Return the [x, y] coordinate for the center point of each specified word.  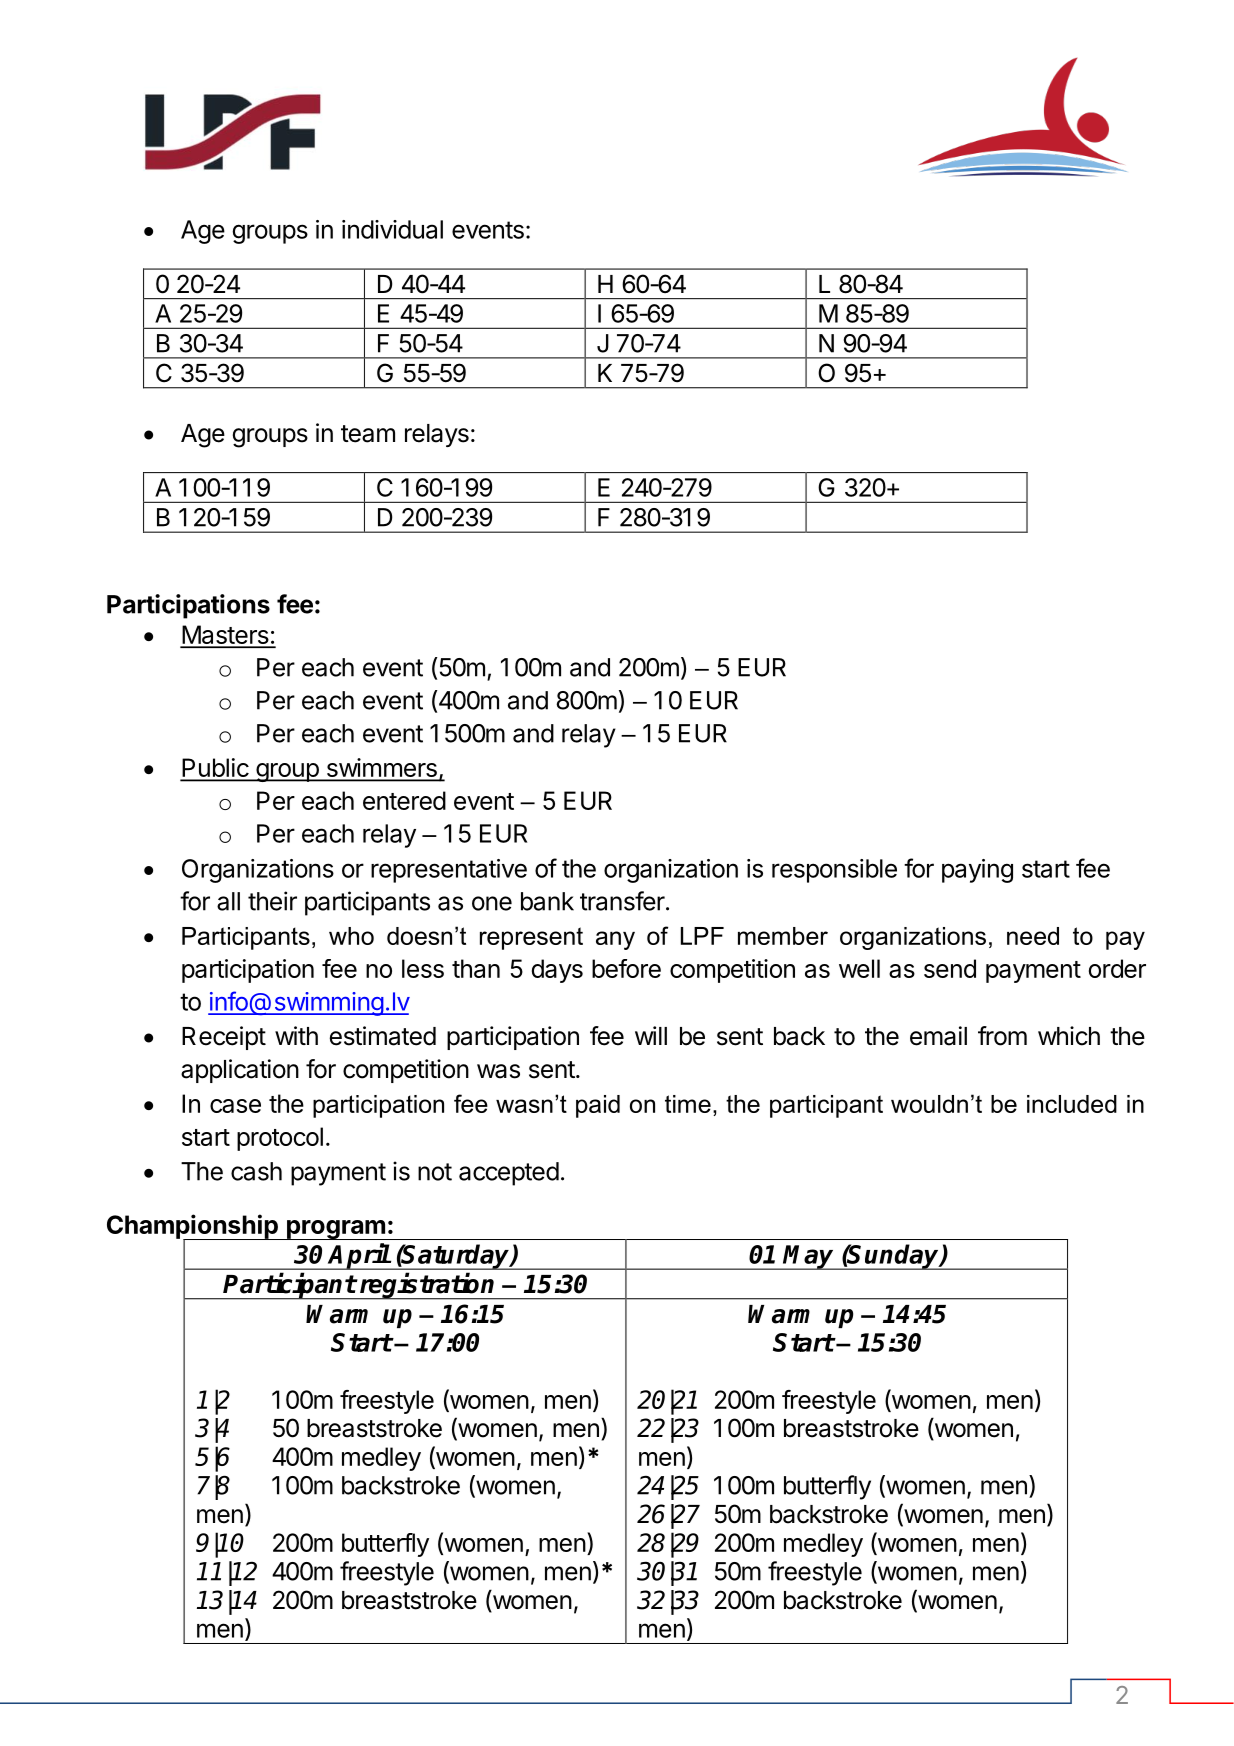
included [1072, 1104]
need [1033, 936]
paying [977, 871]
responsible [834, 871]
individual [392, 229]
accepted [509, 1174]
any [615, 940]
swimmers [381, 769]
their [272, 901]
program [336, 1230]
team [368, 434]
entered [404, 800]
